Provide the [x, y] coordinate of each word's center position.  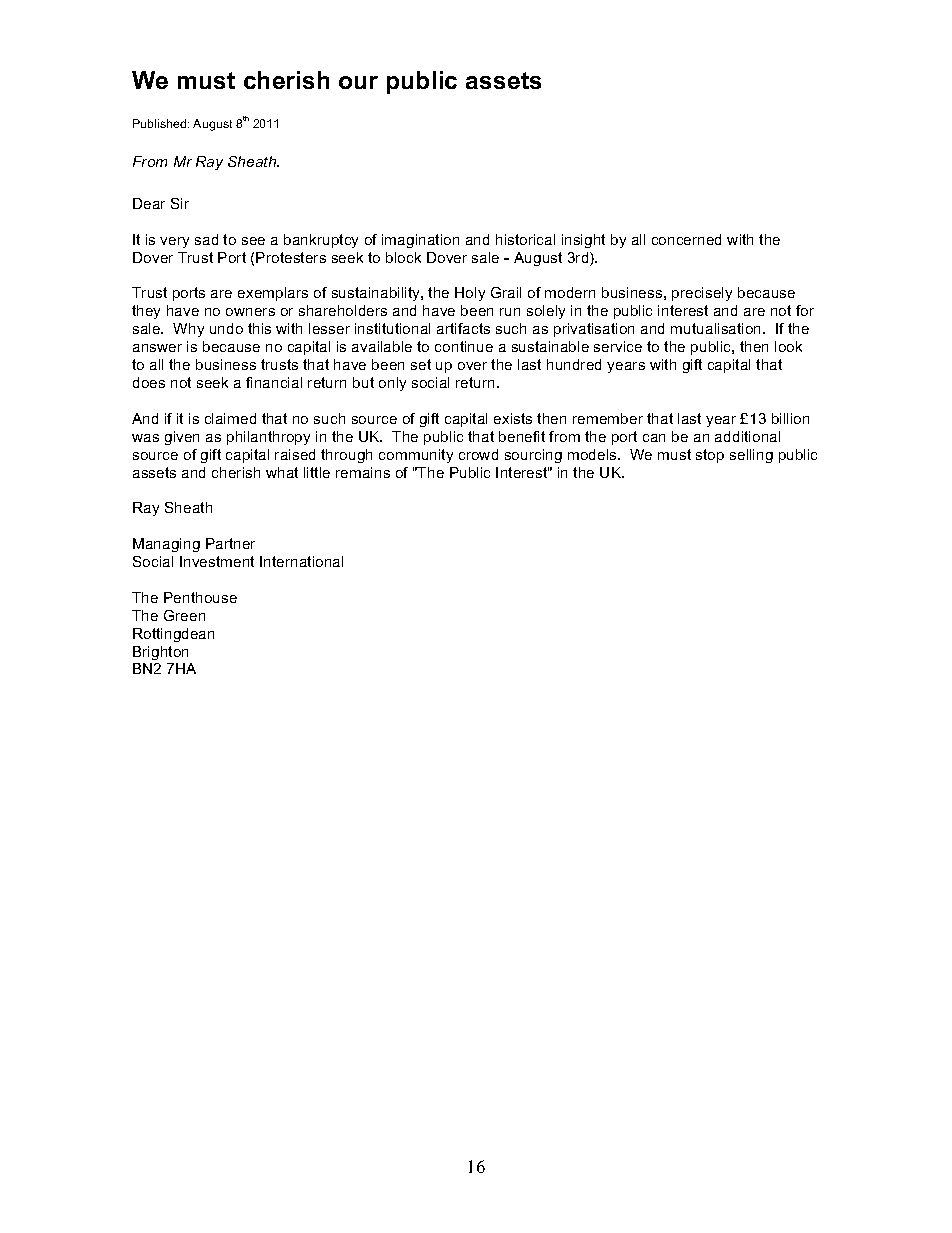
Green [184, 615]
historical [525, 239]
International [301, 561]
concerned [686, 239]
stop [710, 456]
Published [161, 123]
